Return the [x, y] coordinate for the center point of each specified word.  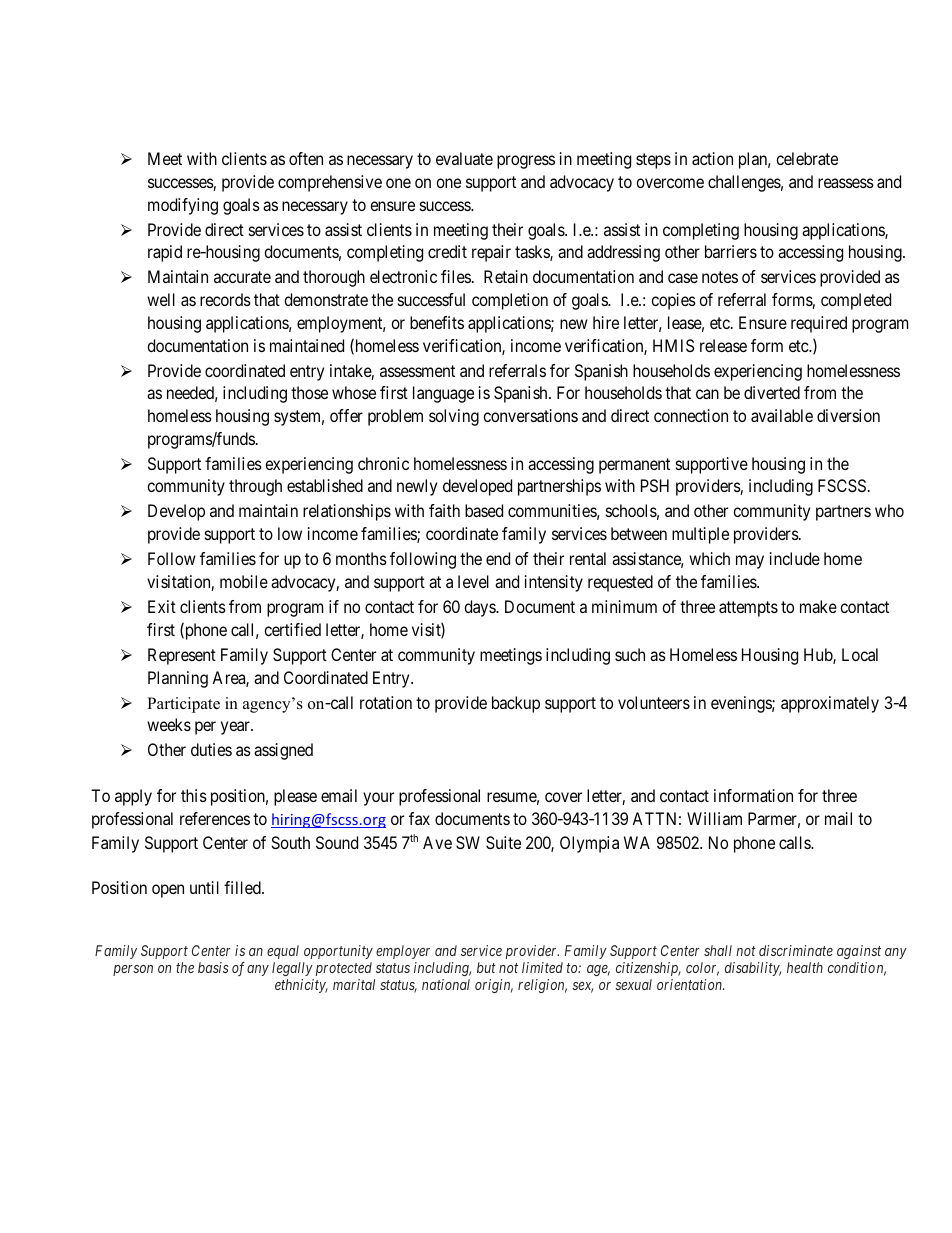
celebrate [807, 158]
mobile [244, 581]
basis [213, 967]
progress [526, 162]
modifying [183, 206]
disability [753, 969]
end [498, 558]
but [486, 967]
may [750, 562]
